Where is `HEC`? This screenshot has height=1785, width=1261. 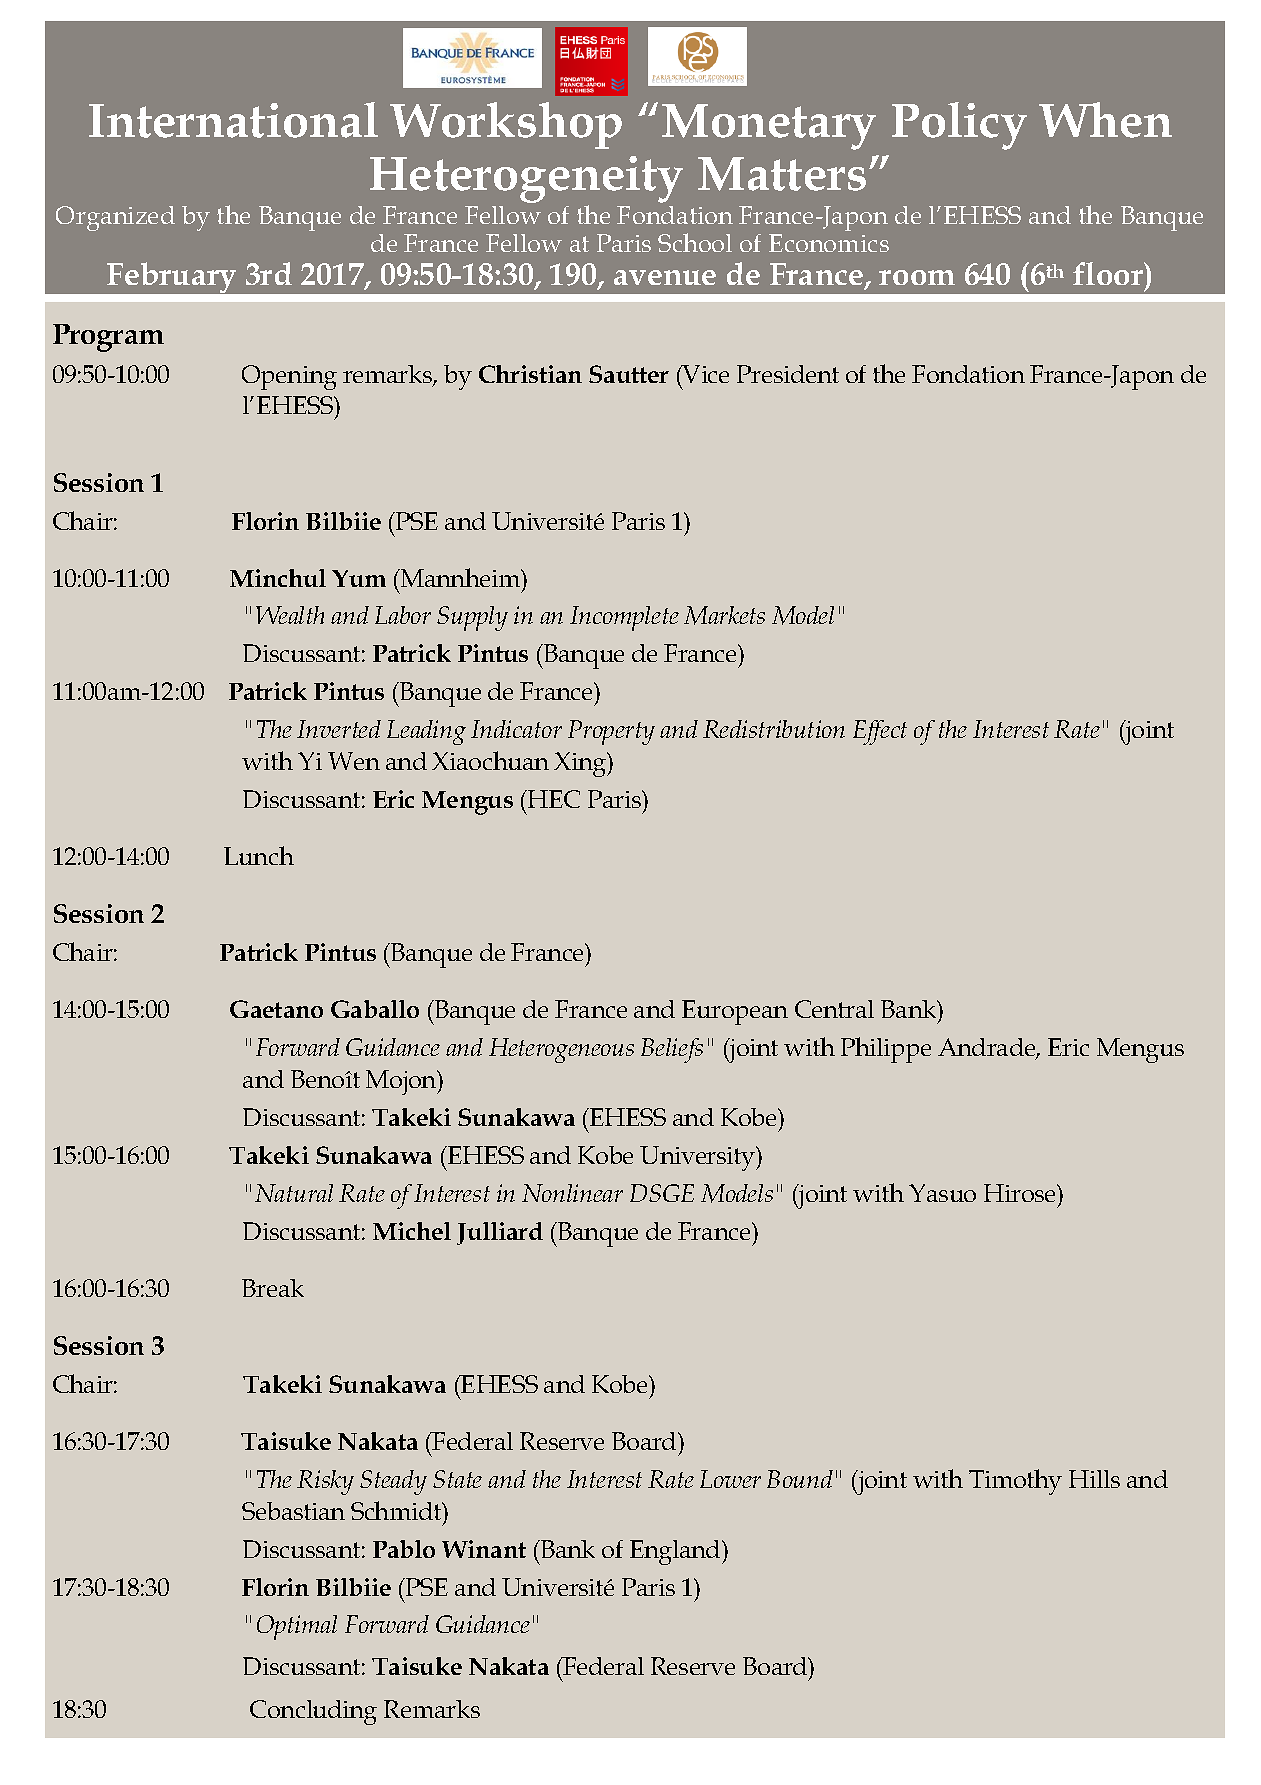
HEC is located at coordinates (553, 799).
